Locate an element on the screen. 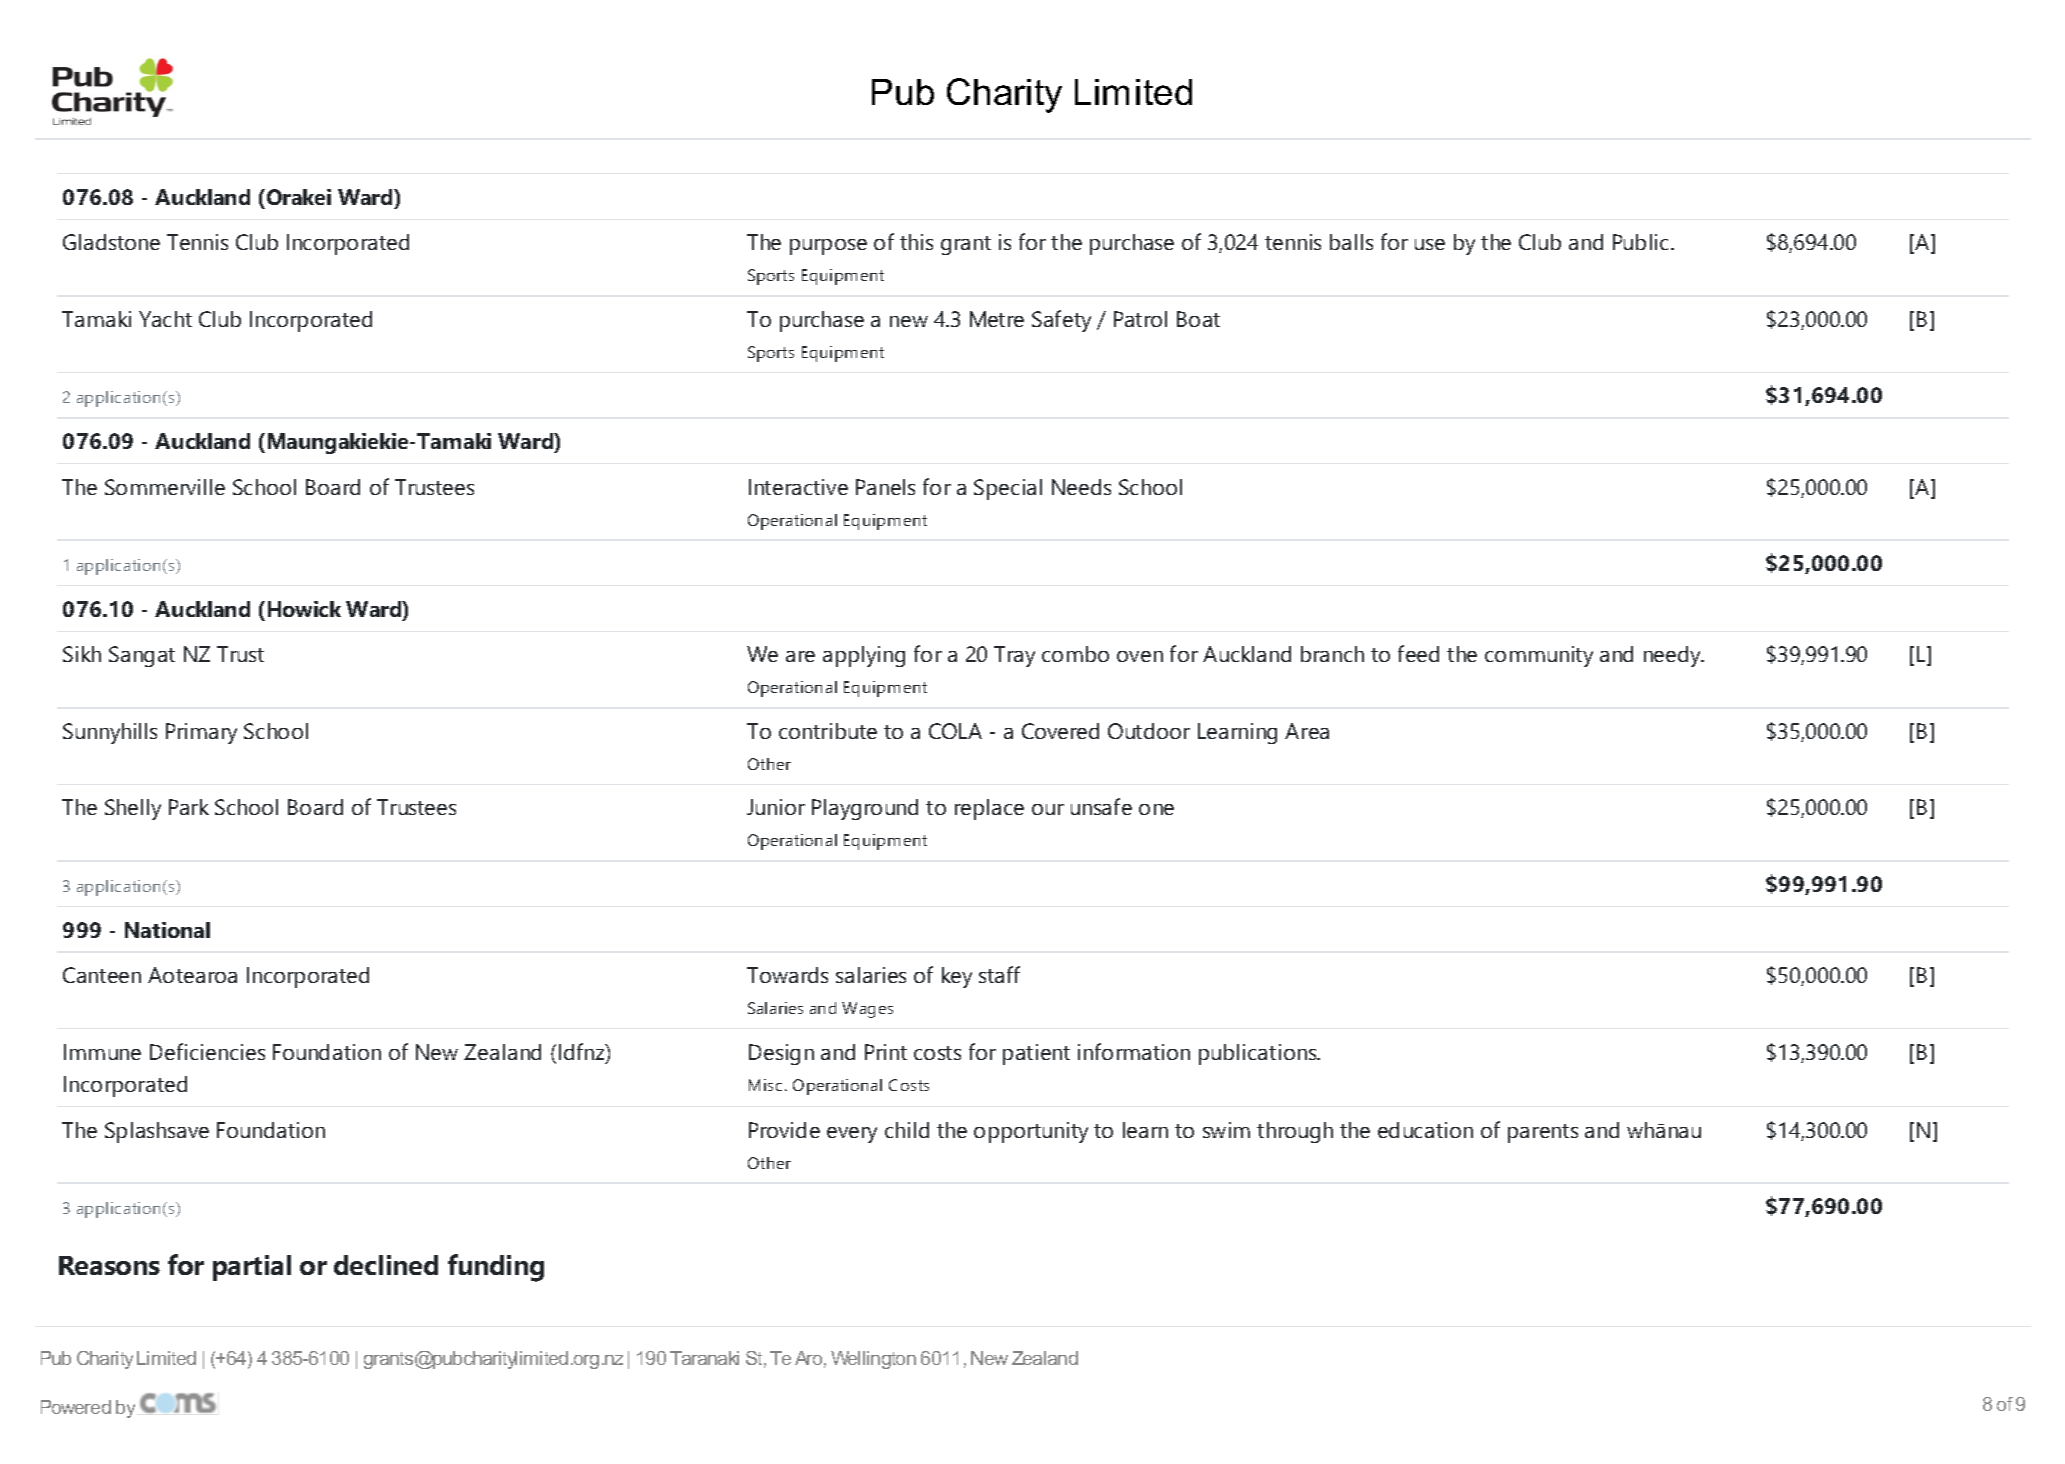 The height and width of the screenshot is (1464, 2065). Panels is located at coordinates (885, 487).
